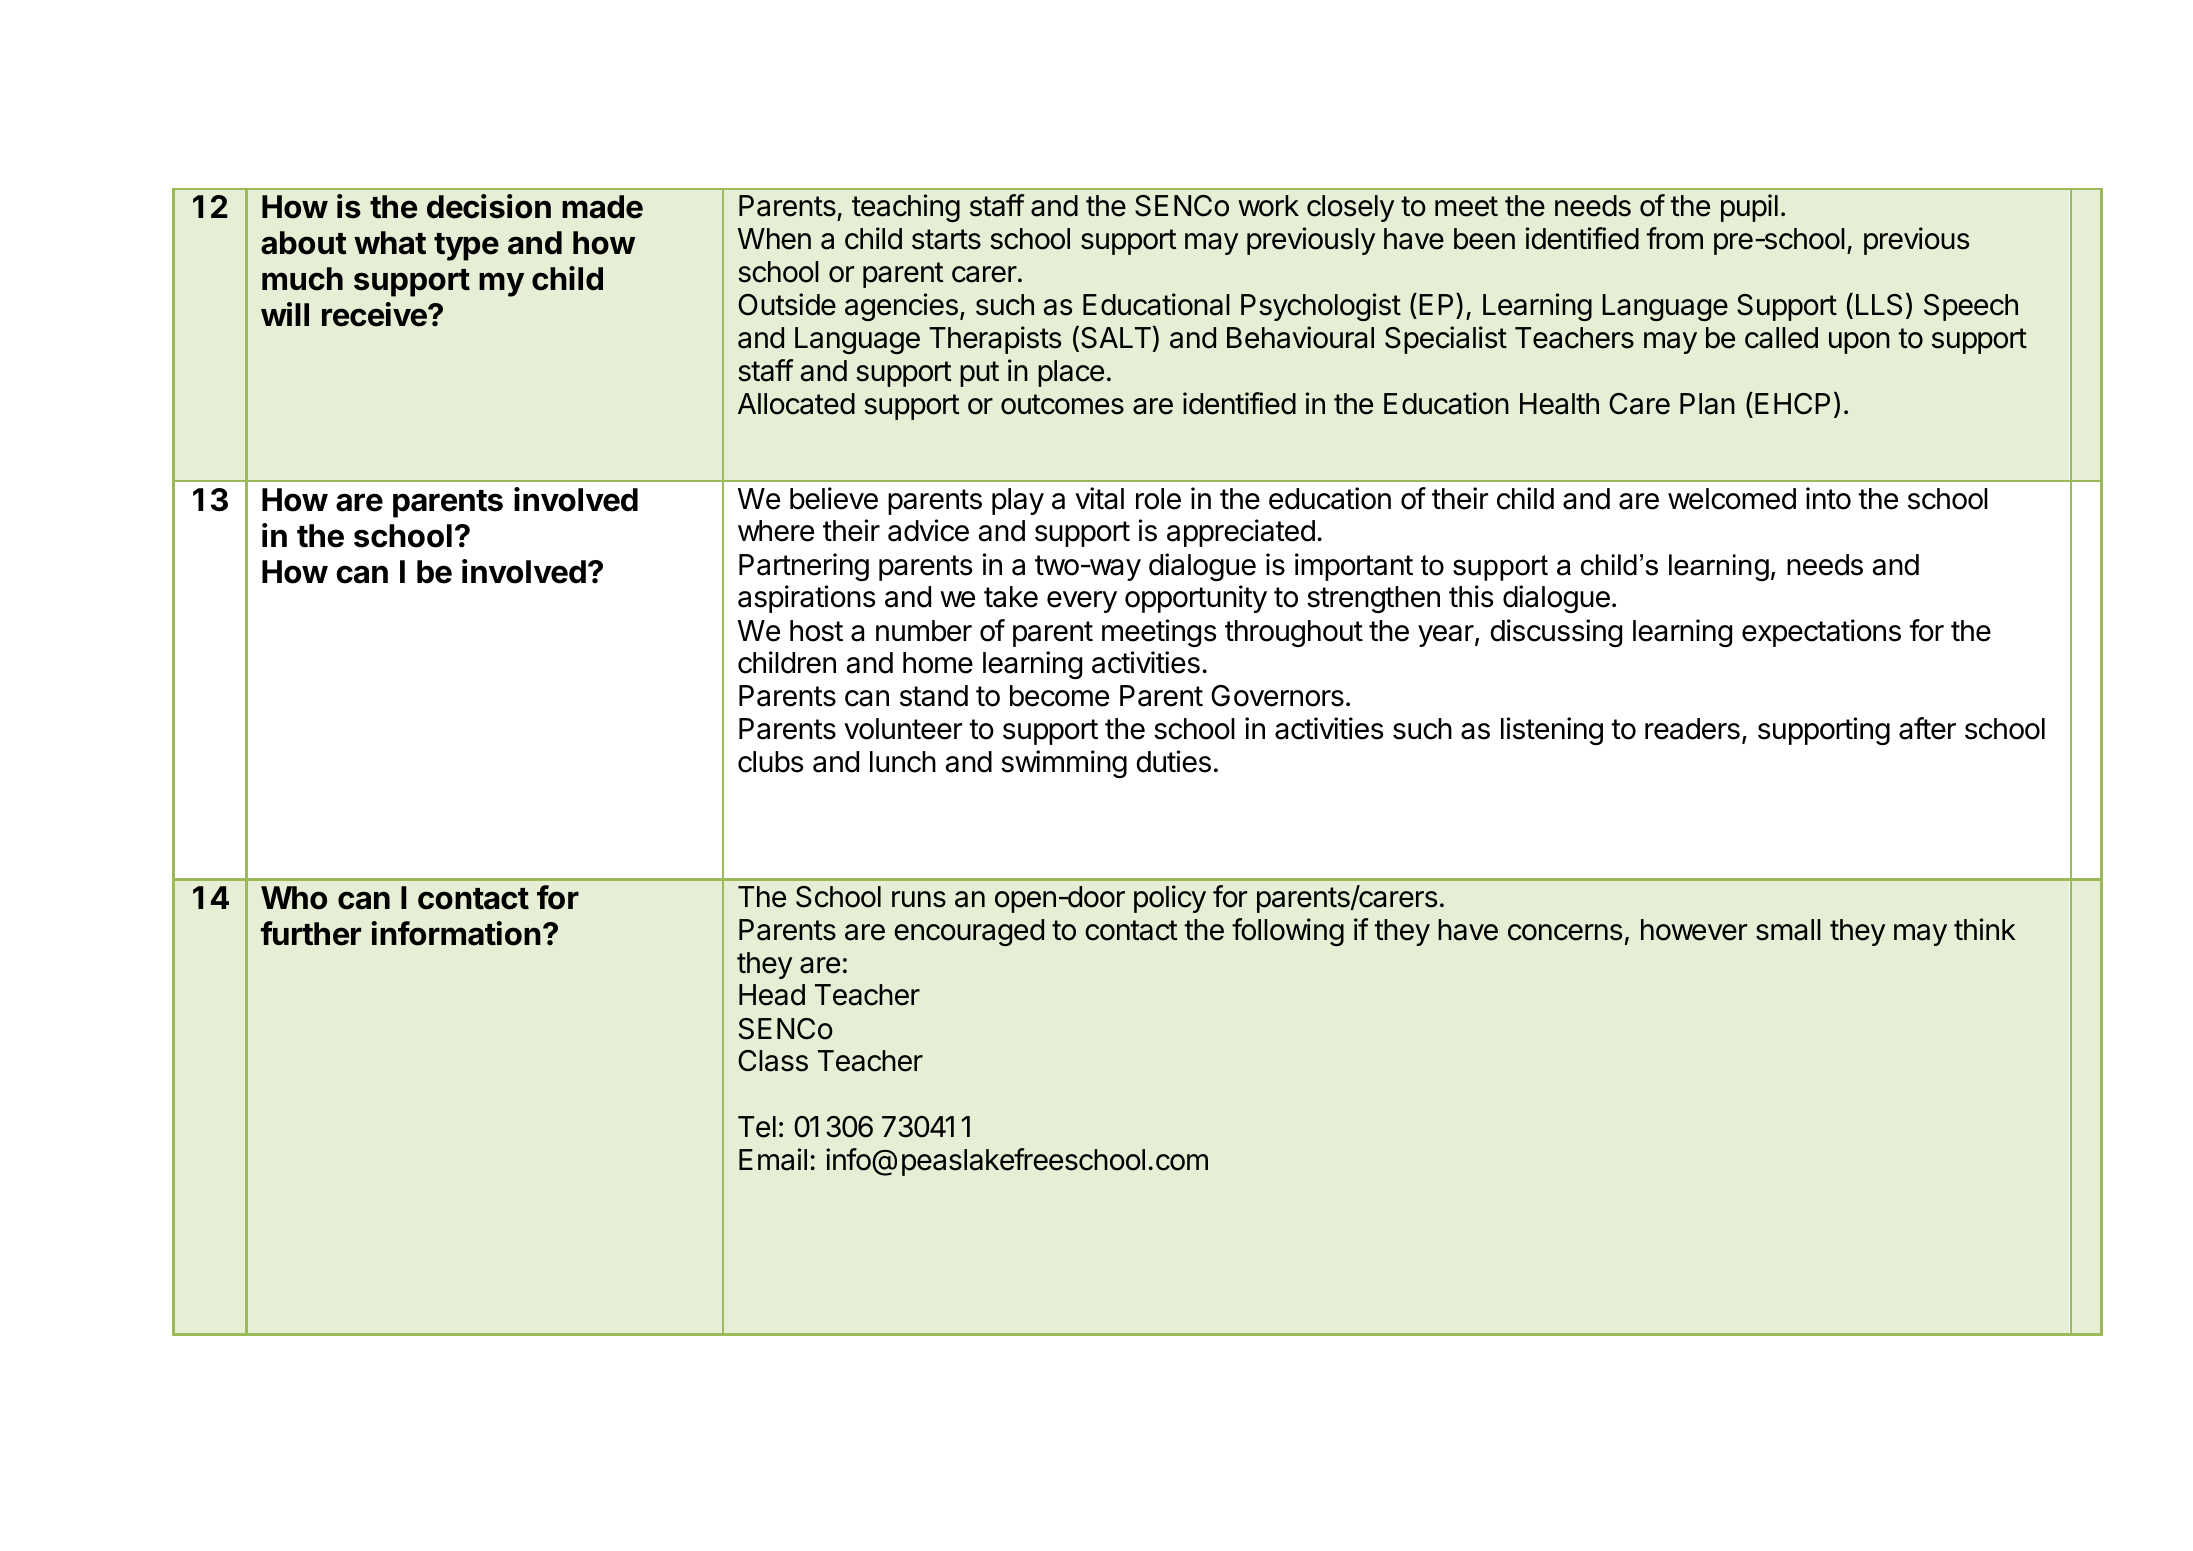 The width and height of the screenshot is (2193, 1551). Describe the element at coordinates (294, 898) in the screenshot. I see `Who` at that location.
